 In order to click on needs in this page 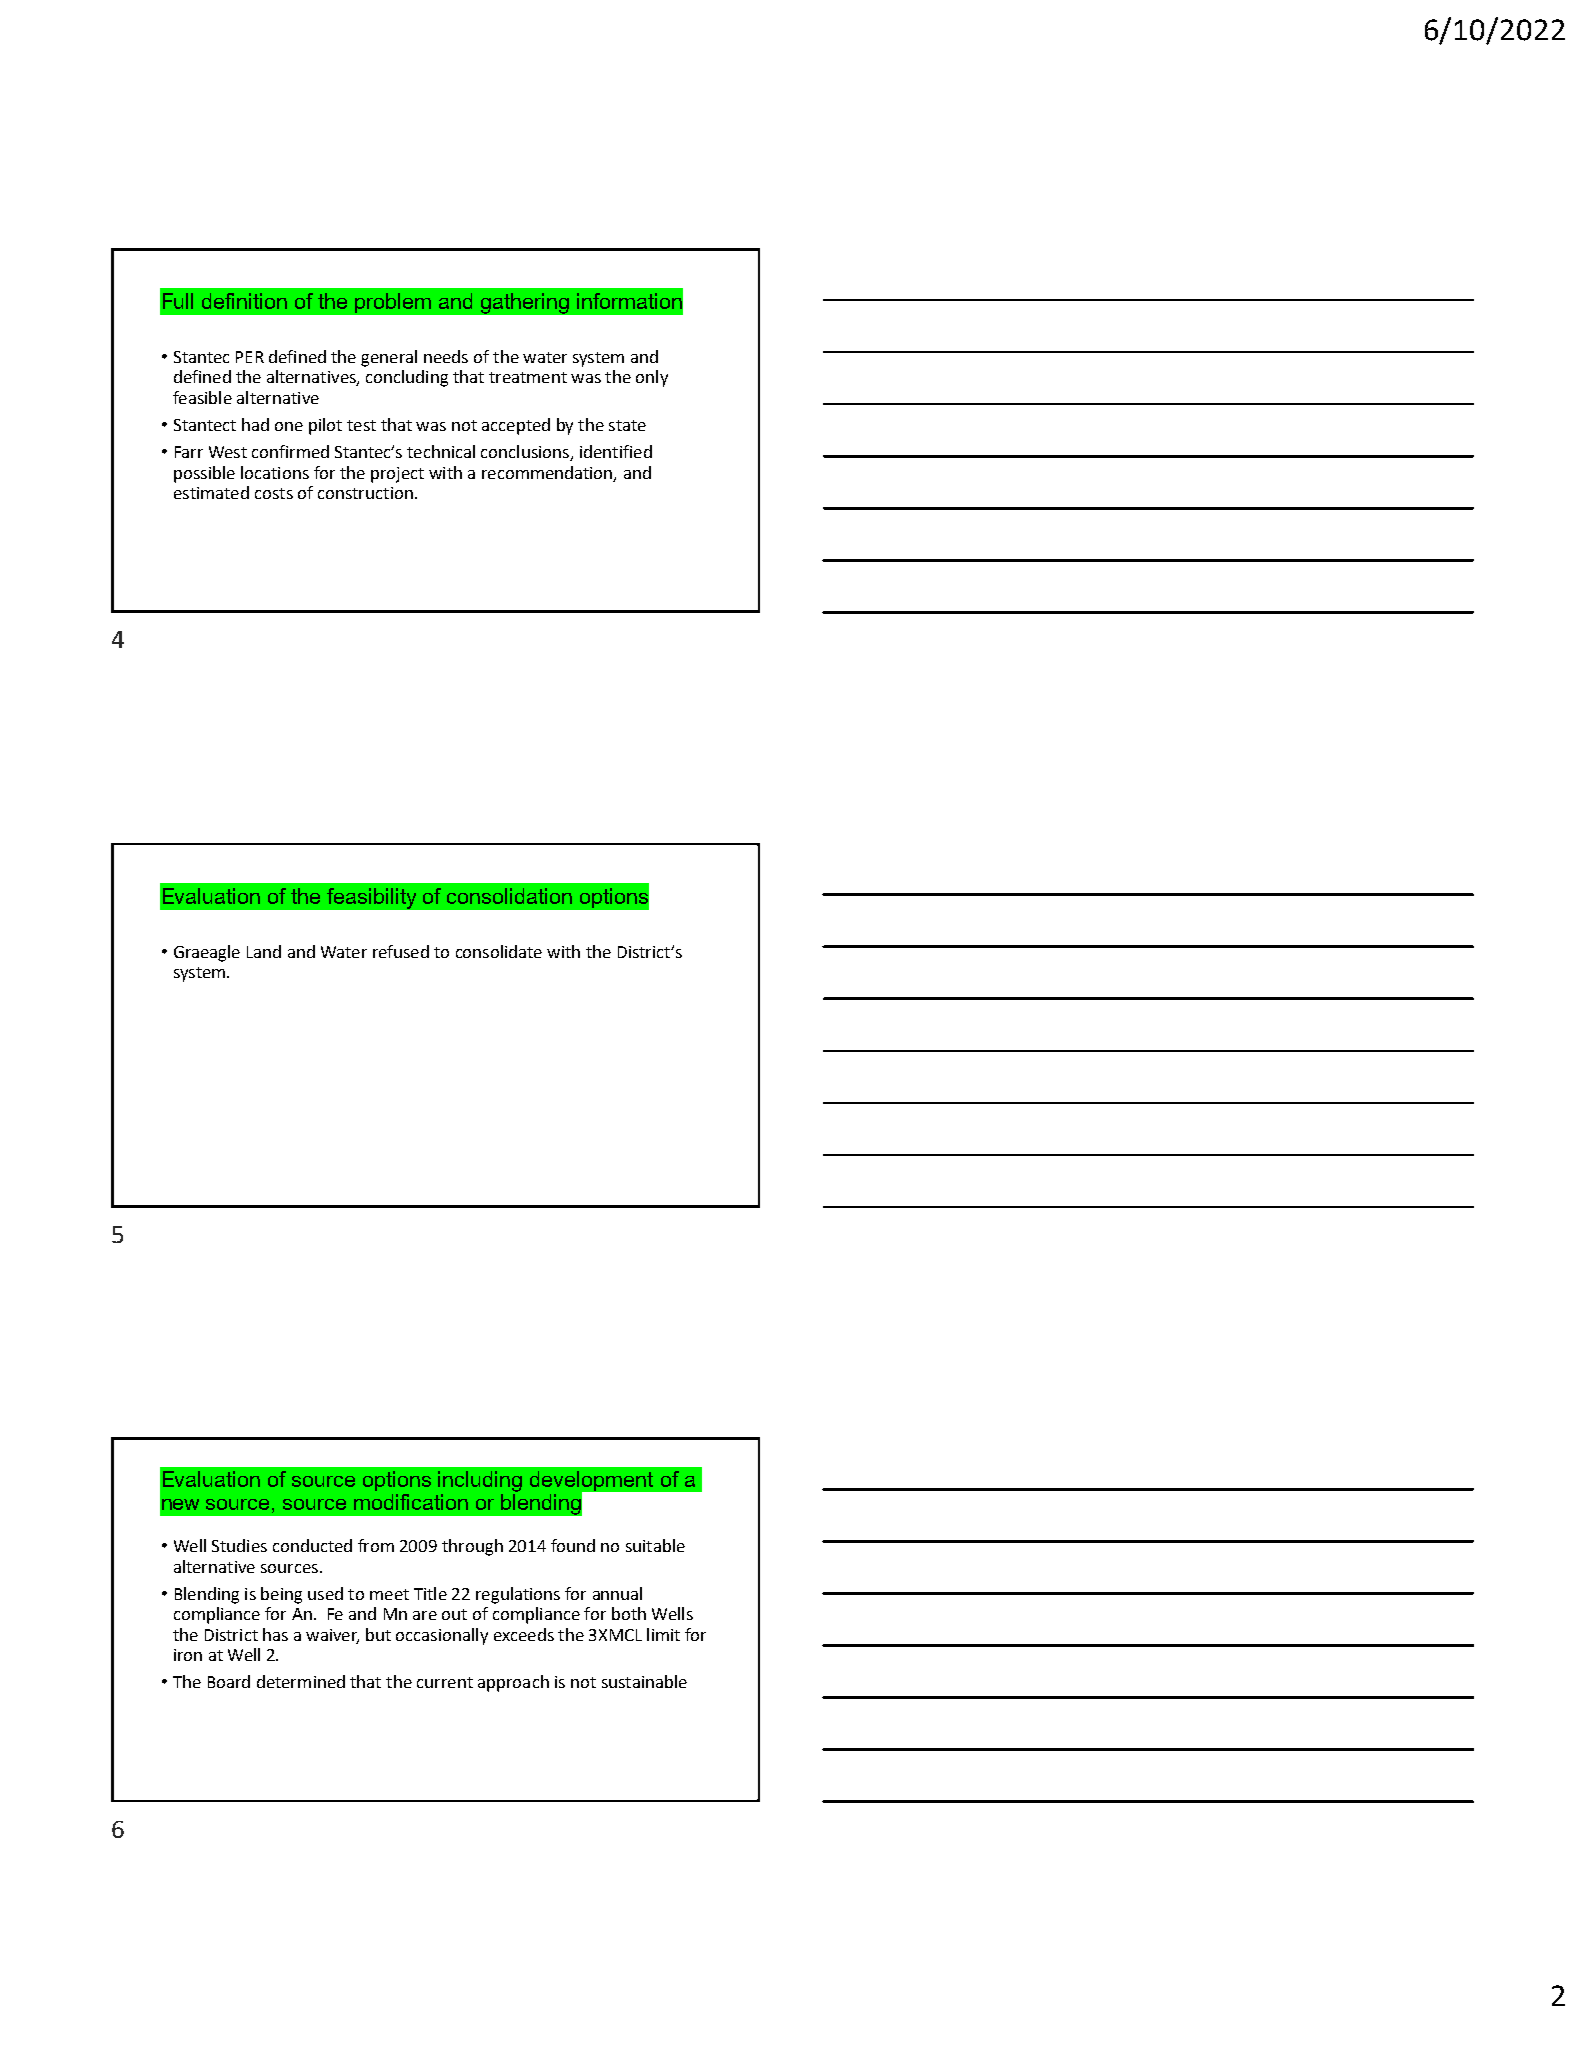, I will do `click(446, 356)`.
